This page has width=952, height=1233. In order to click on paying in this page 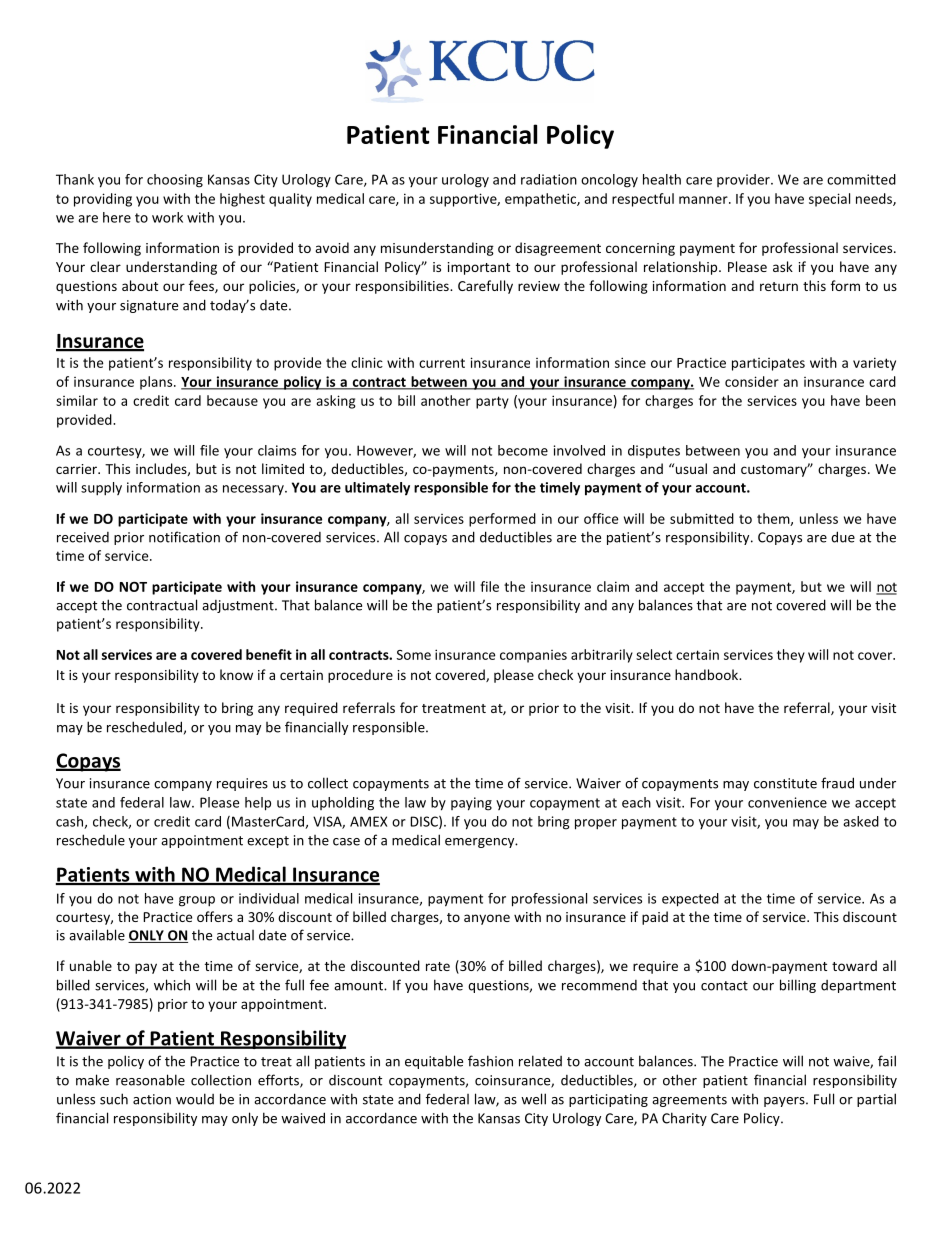, I will do `click(471, 804)`.
